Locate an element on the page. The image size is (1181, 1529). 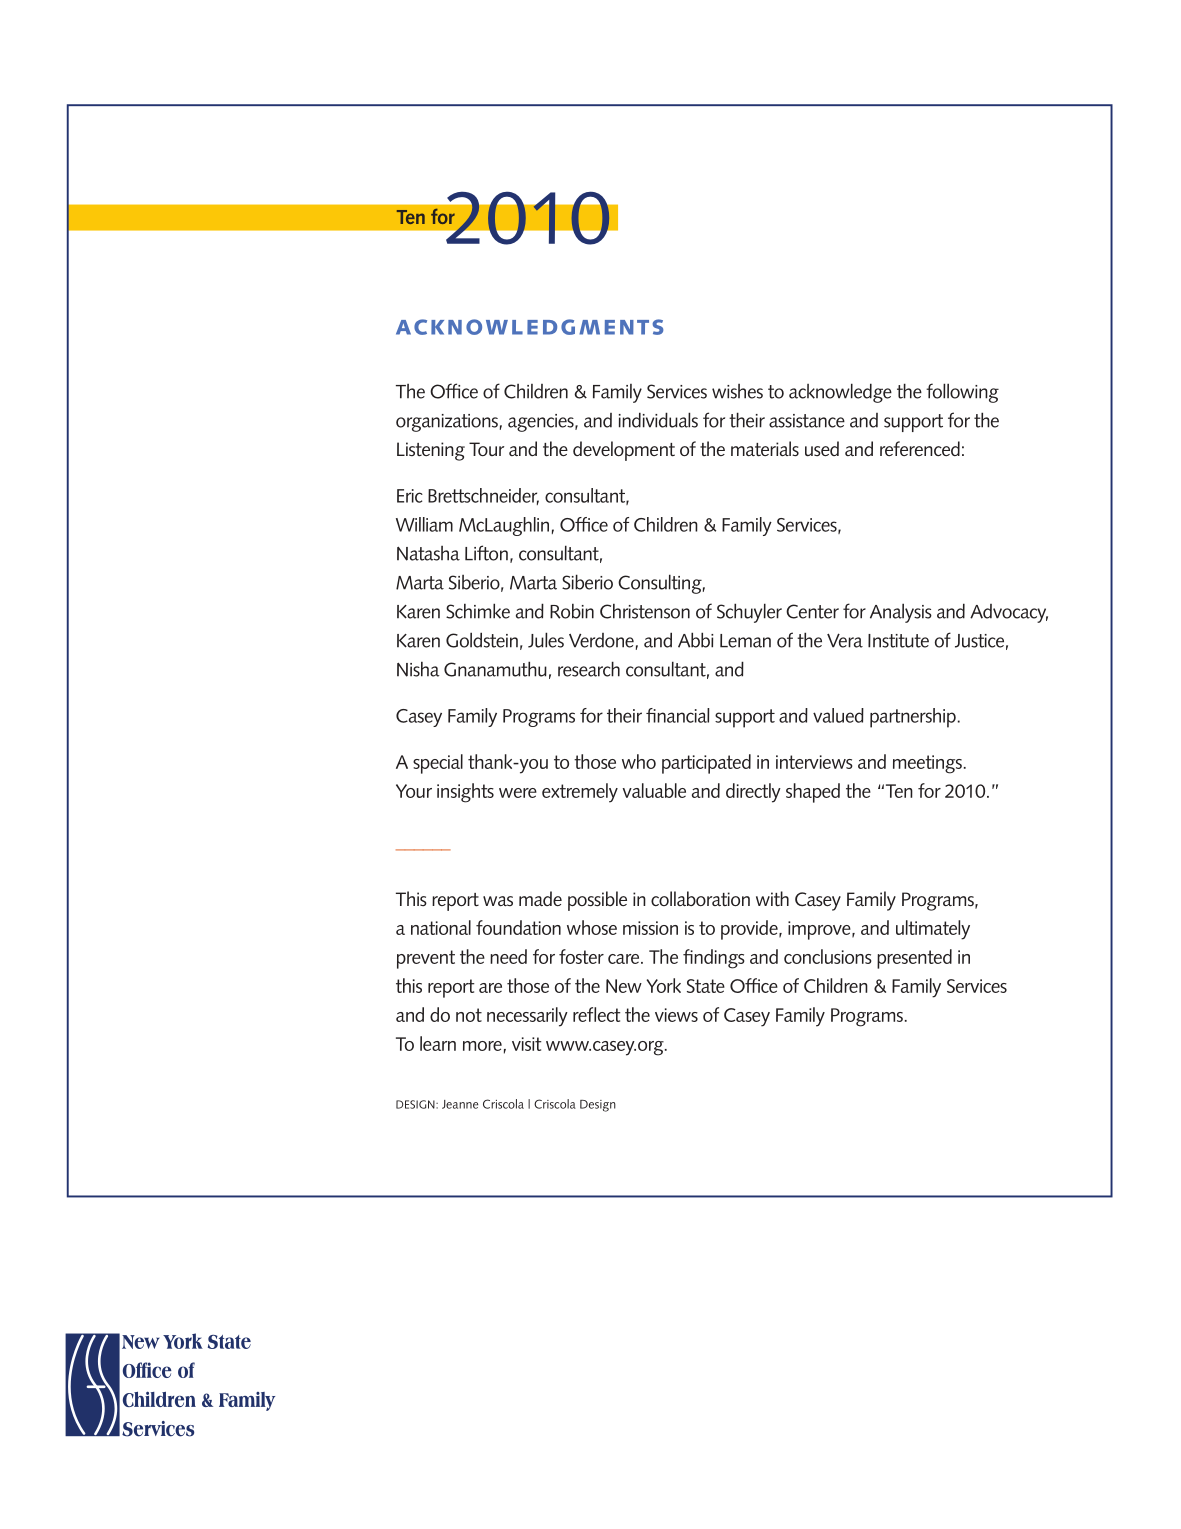
organizations is located at coordinates (447, 423).
